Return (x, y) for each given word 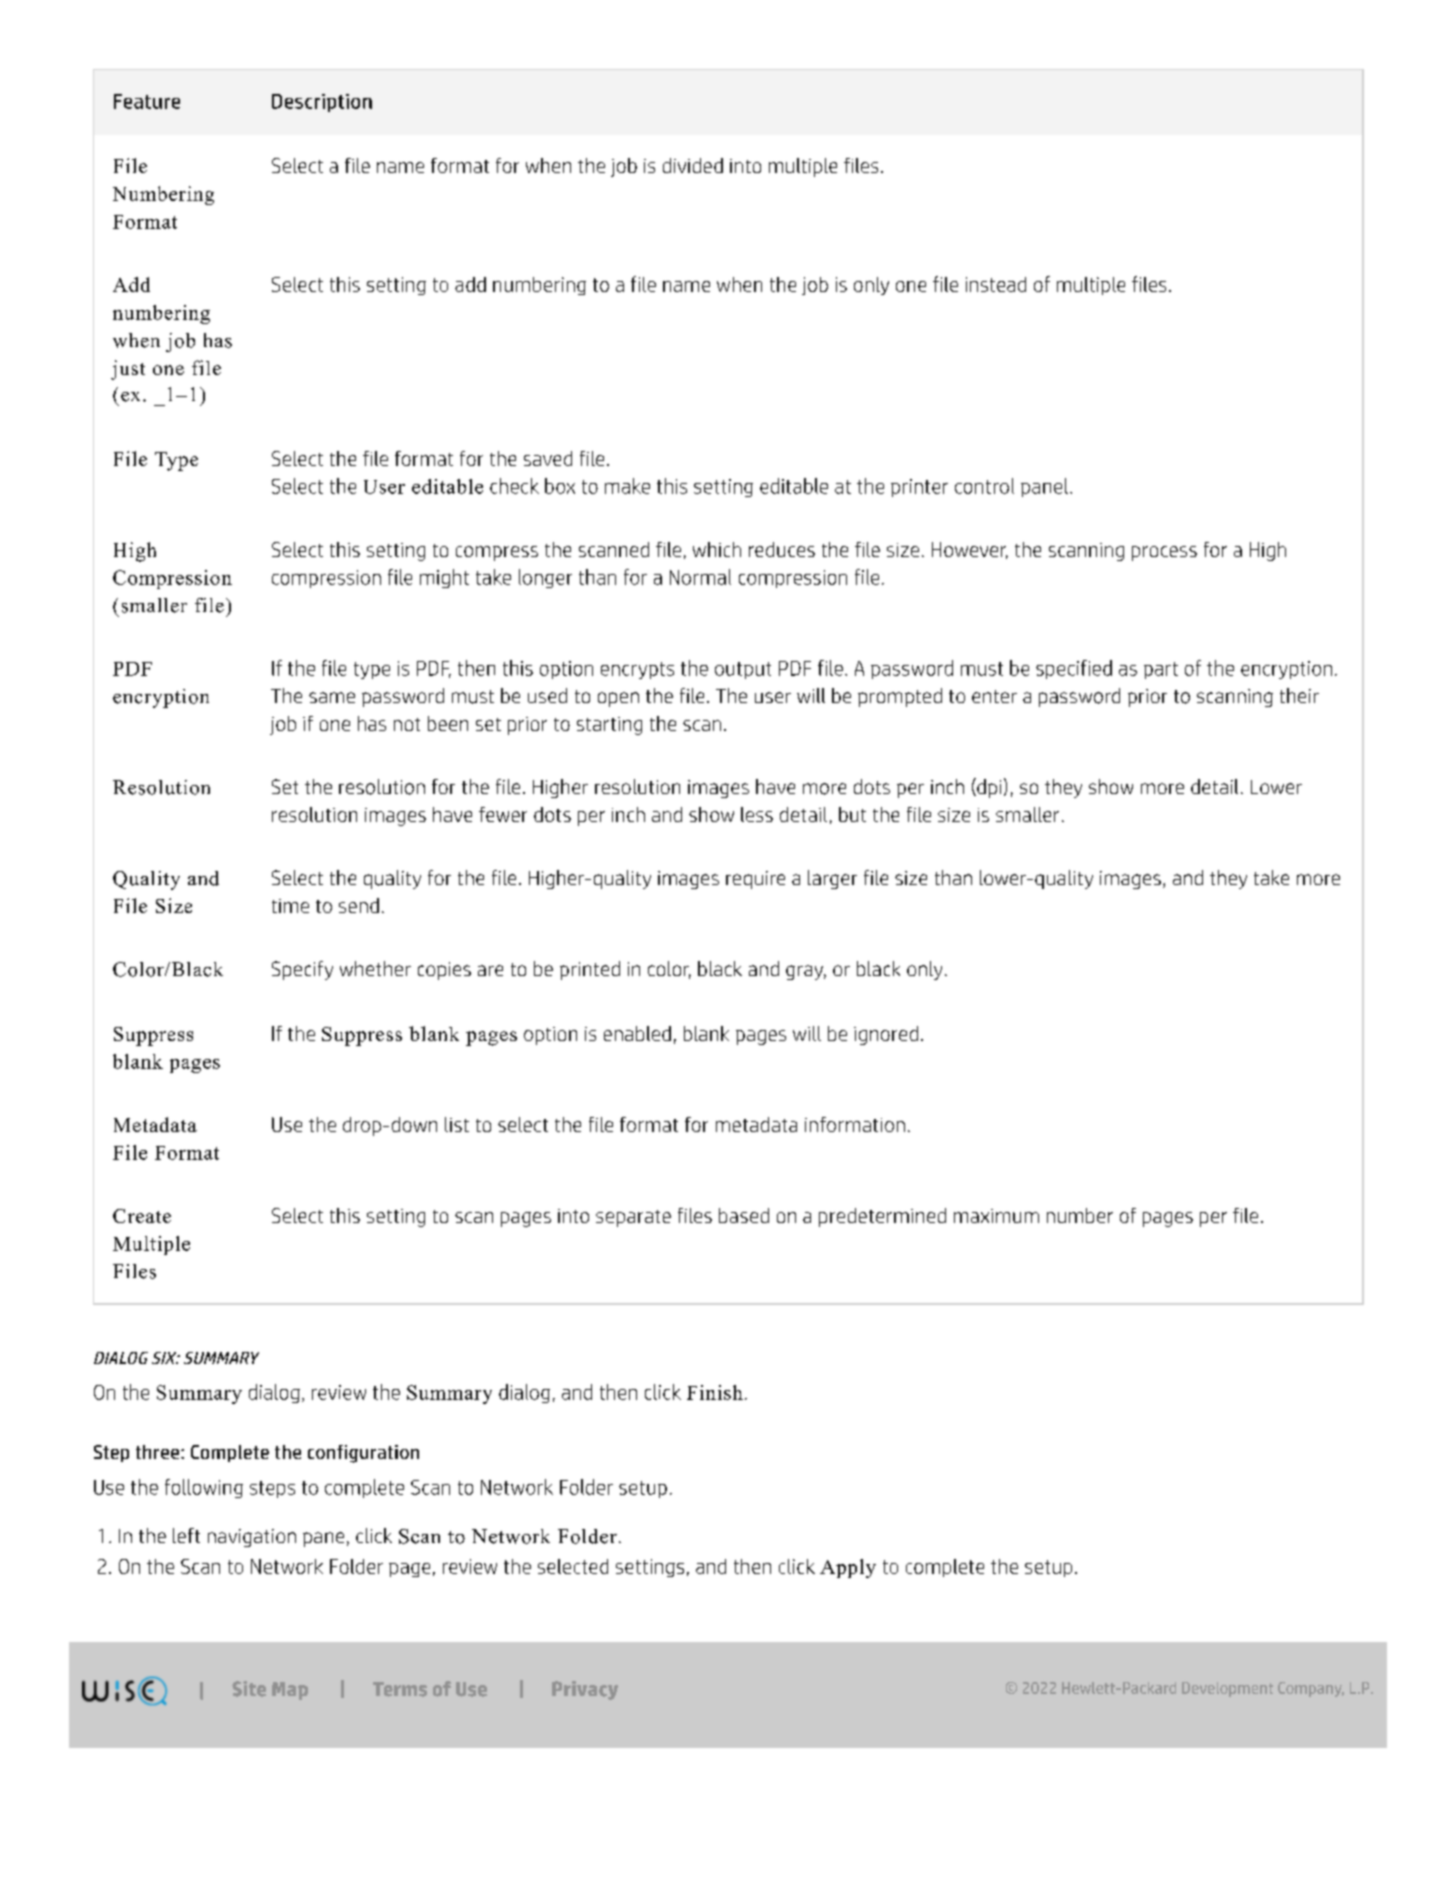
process (1164, 553)
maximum (996, 1216)
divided (693, 165)
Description (322, 103)
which (717, 549)
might (444, 578)
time (290, 906)
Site (249, 1689)
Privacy (585, 1690)
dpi (988, 788)
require (755, 880)
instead (996, 284)
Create (142, 1216)
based (744, 1215)
